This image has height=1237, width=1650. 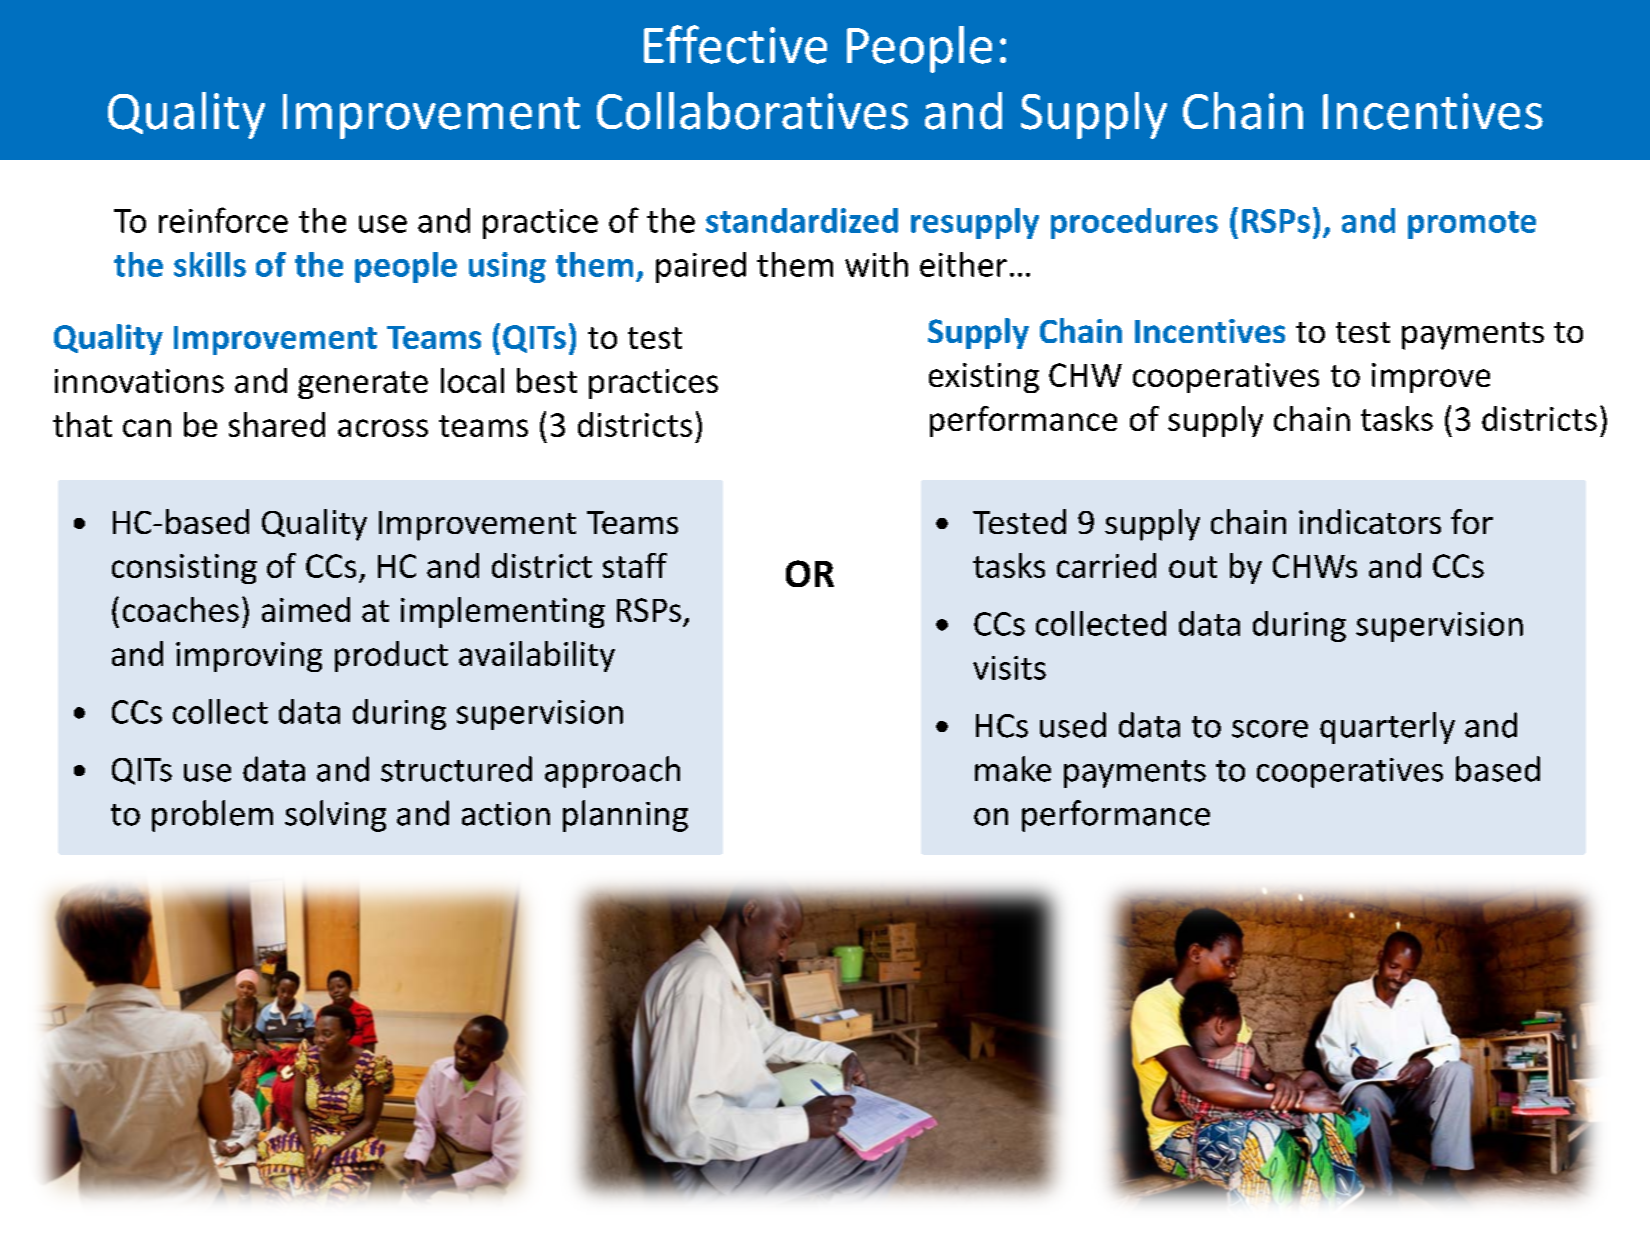 I want to click on paired, so click(x=701, y=267).
